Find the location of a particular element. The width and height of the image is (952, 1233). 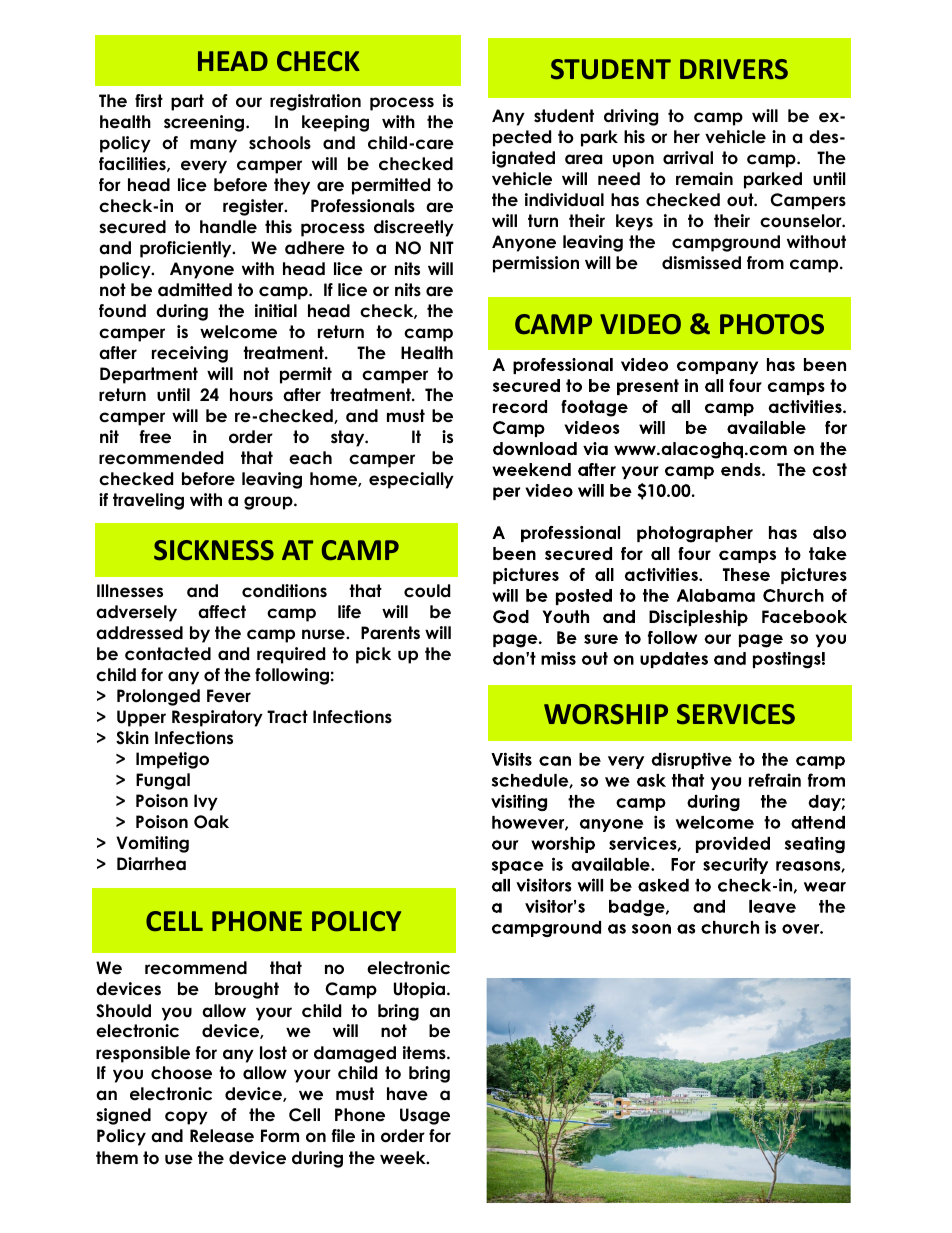

Usage is located at coordinates (425, 1116).
